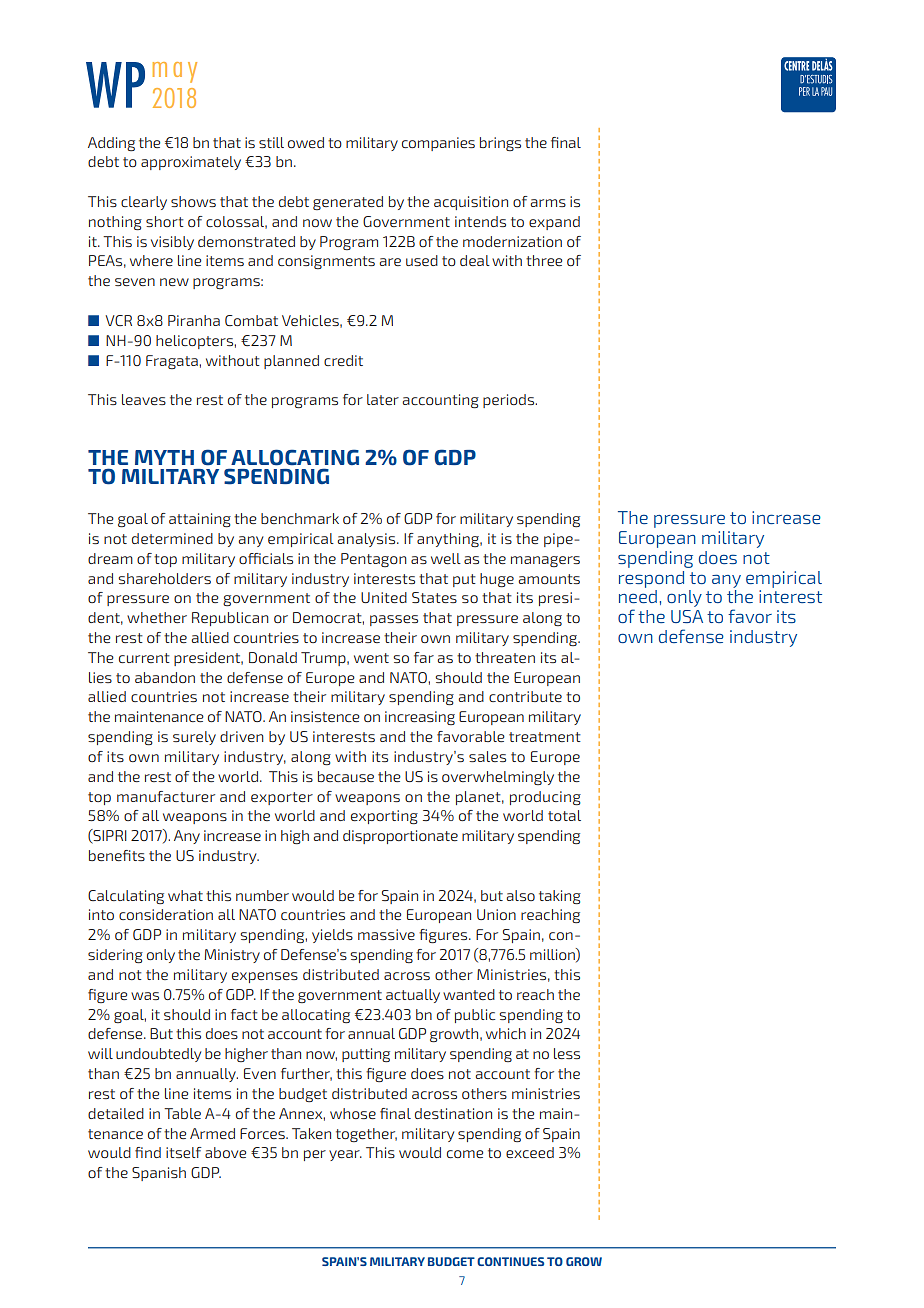 The image size is (924, 1308). Describe the element at coordinates (438, 144) in the screenshot. I see `companies` at that location.
